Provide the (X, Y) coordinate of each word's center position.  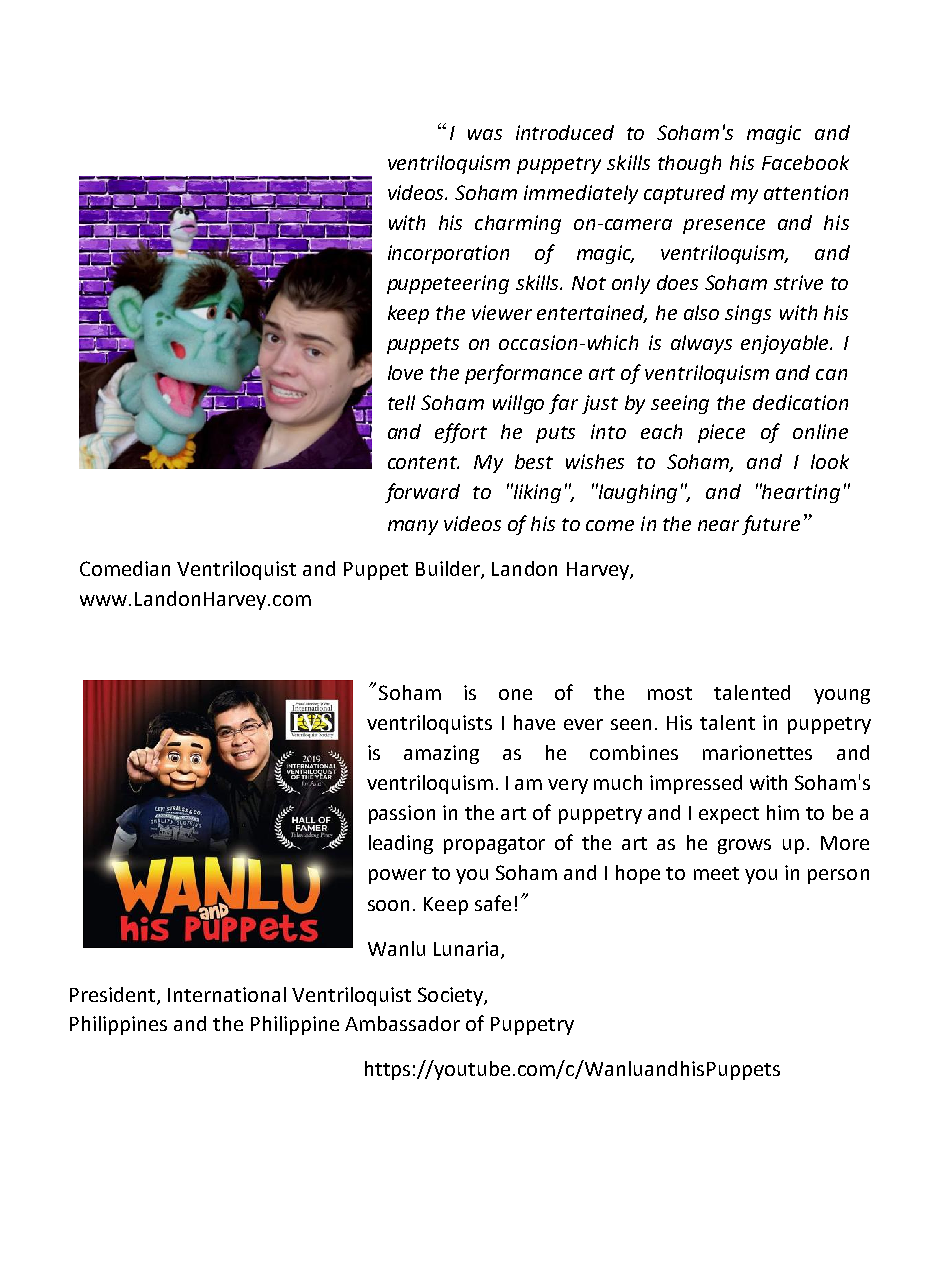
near (718, 525)
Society (451, 996)
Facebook (805, 162)
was (485, 134)
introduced (565, 132)
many (413, 527)
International (227, 994)
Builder (449, 570)
